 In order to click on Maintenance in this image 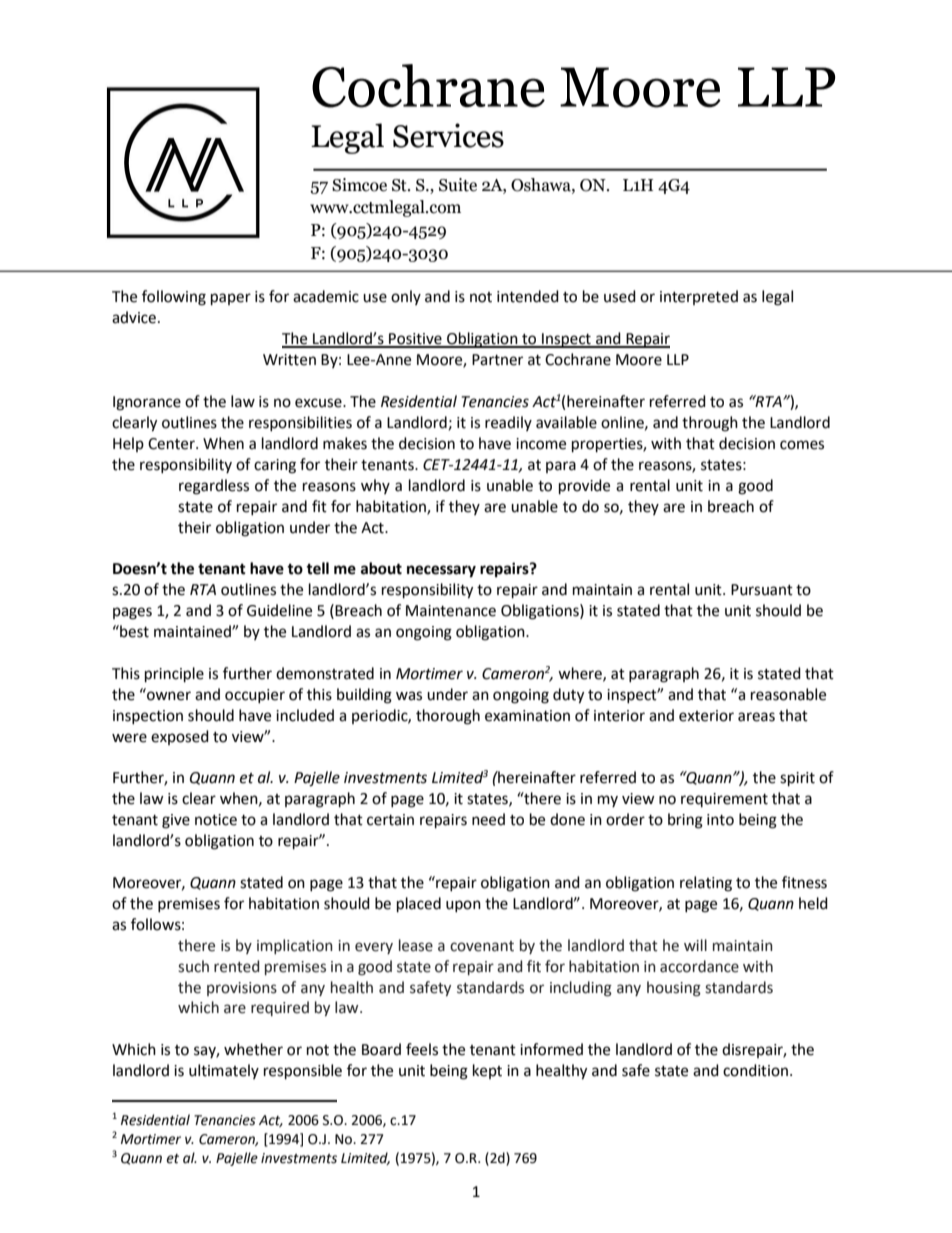, I will do `click(451, 611)`.
